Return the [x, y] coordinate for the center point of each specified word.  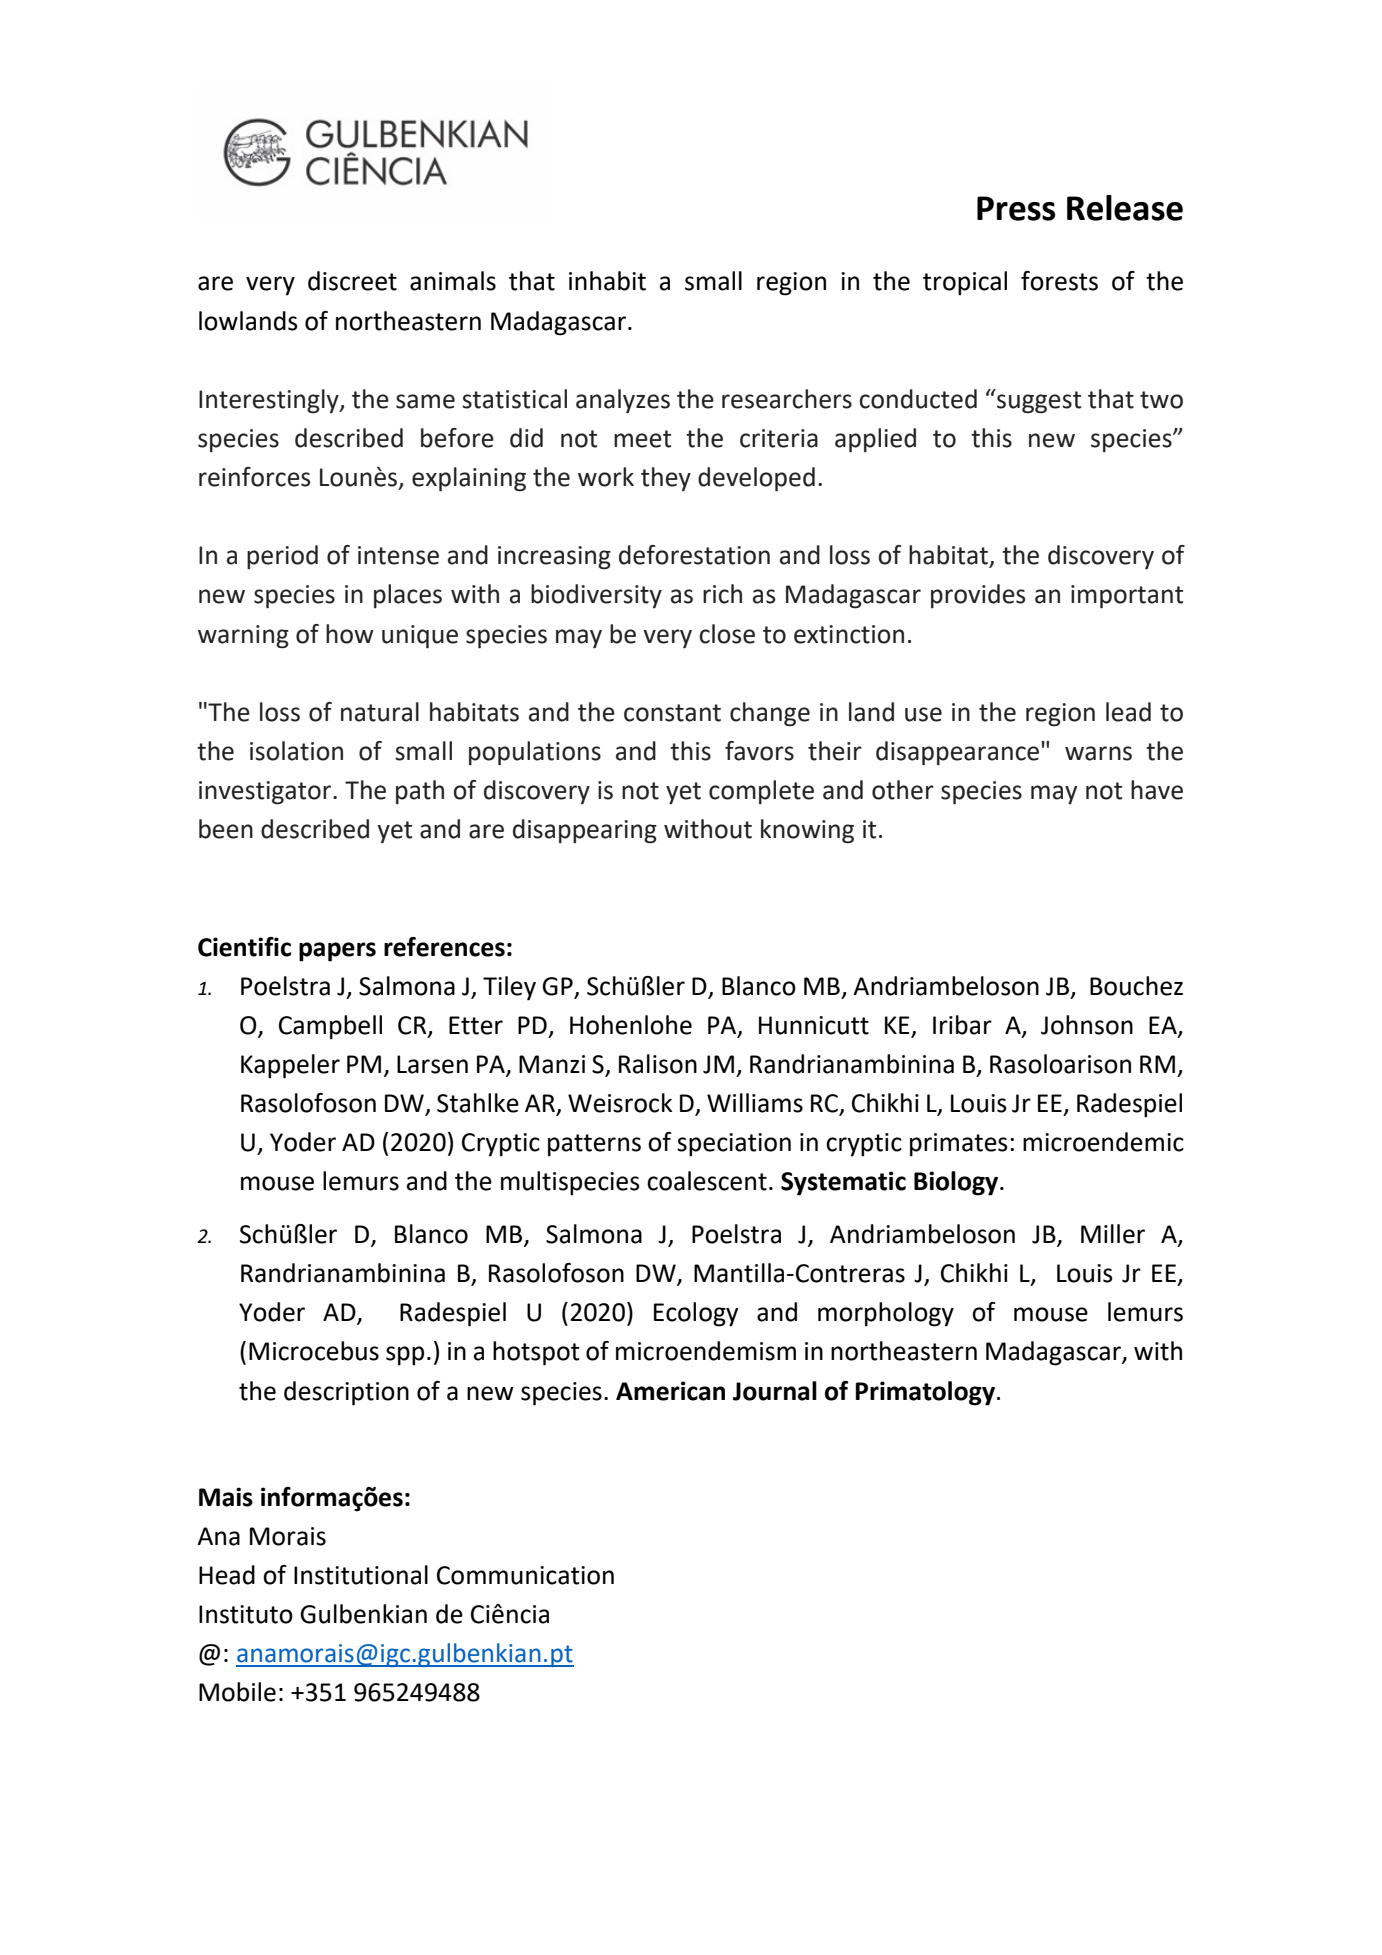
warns [1098, 753]
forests [1059, 281]
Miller [1113, 1234]
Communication [525, 1575]
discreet [352, 281]
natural [380, 712]
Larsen [432, 1064]
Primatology [925, 1393]
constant [672, 713]
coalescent [707, 1181]
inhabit [607, 281]
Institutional [361, 1575]
